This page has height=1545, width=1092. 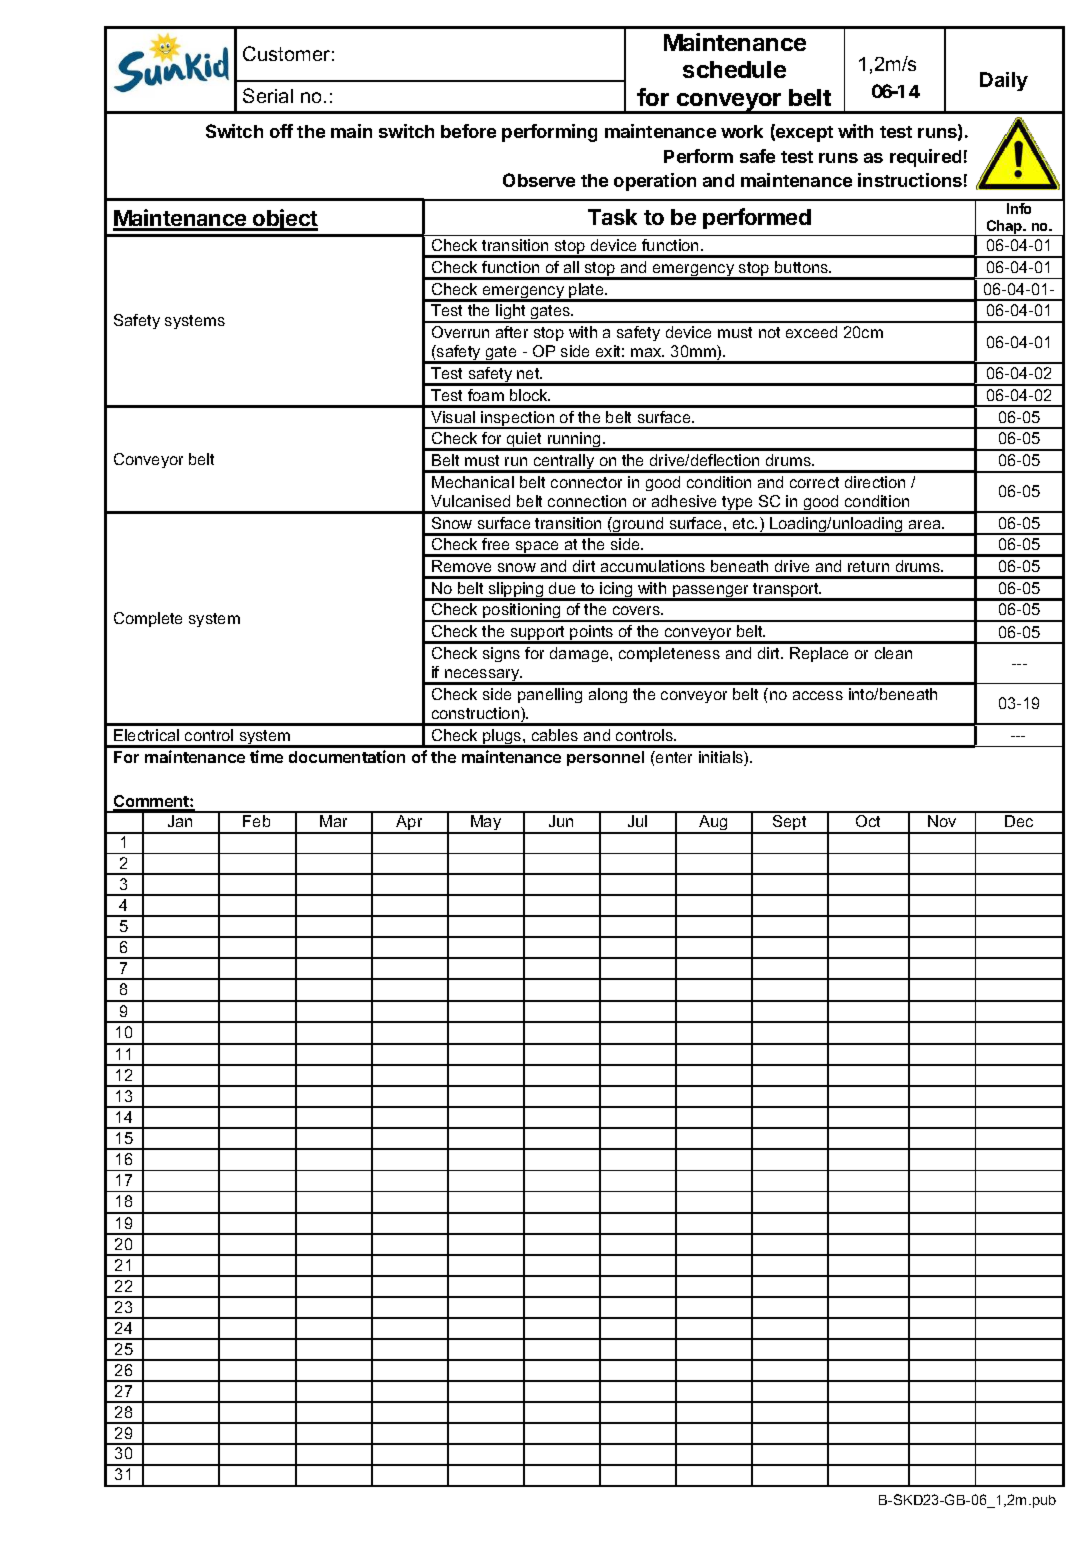 What do you see at coordinates (268, 95) in the page?
I see `Serial` at bounding box center [268, 95].
